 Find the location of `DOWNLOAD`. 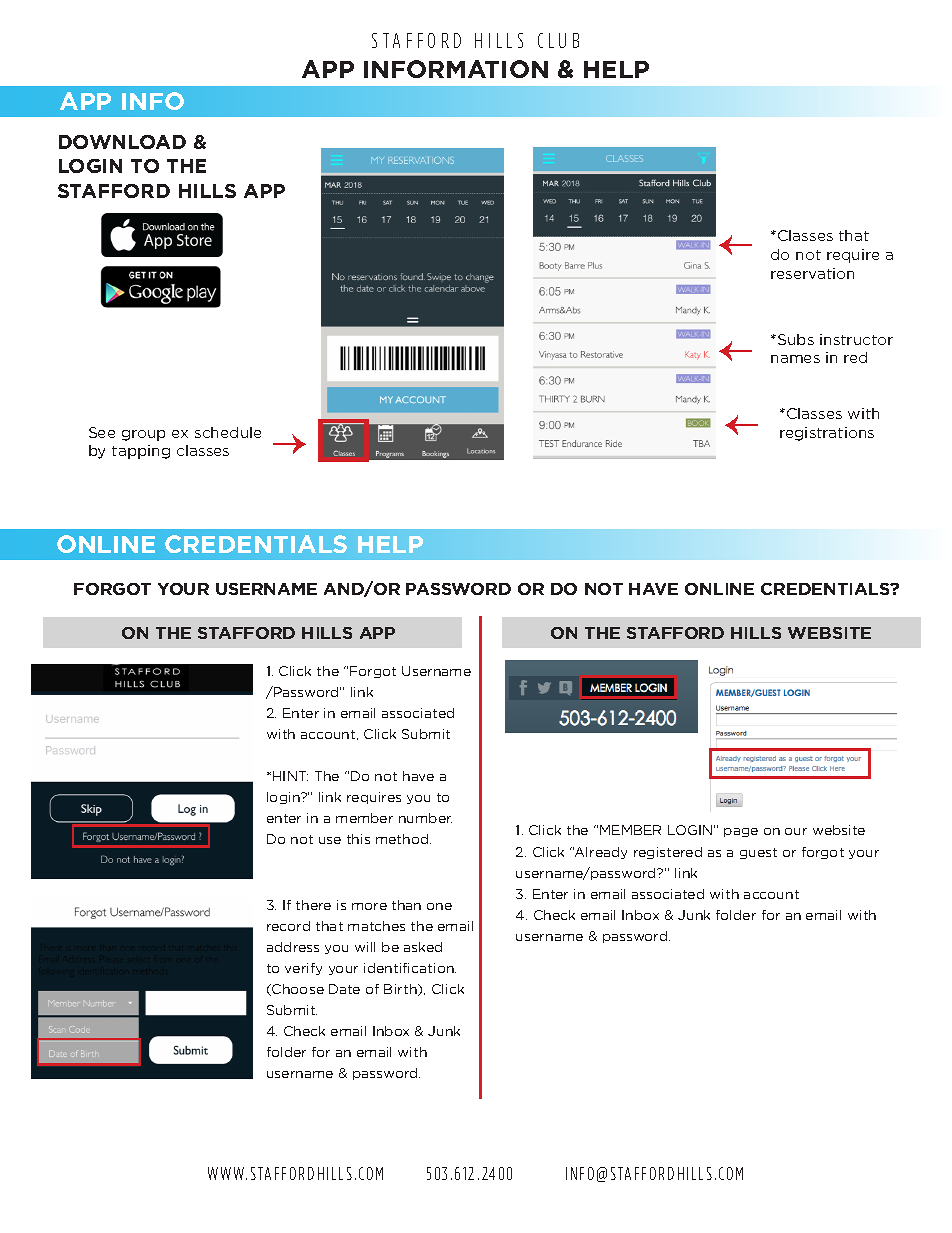

DOWNLOAD is located at coordinates (122, 142).
